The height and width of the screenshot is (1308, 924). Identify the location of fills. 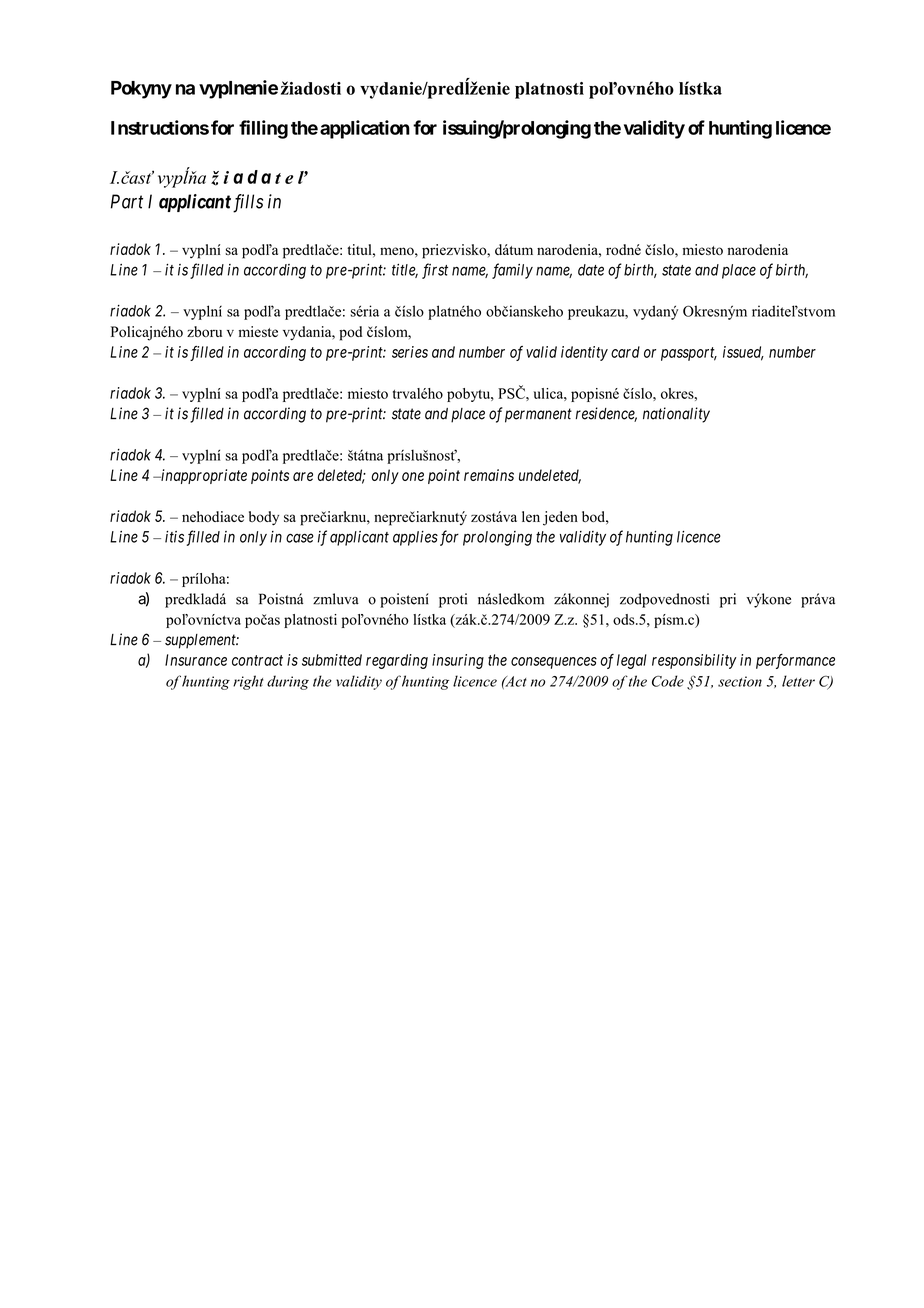
(248, 203).
